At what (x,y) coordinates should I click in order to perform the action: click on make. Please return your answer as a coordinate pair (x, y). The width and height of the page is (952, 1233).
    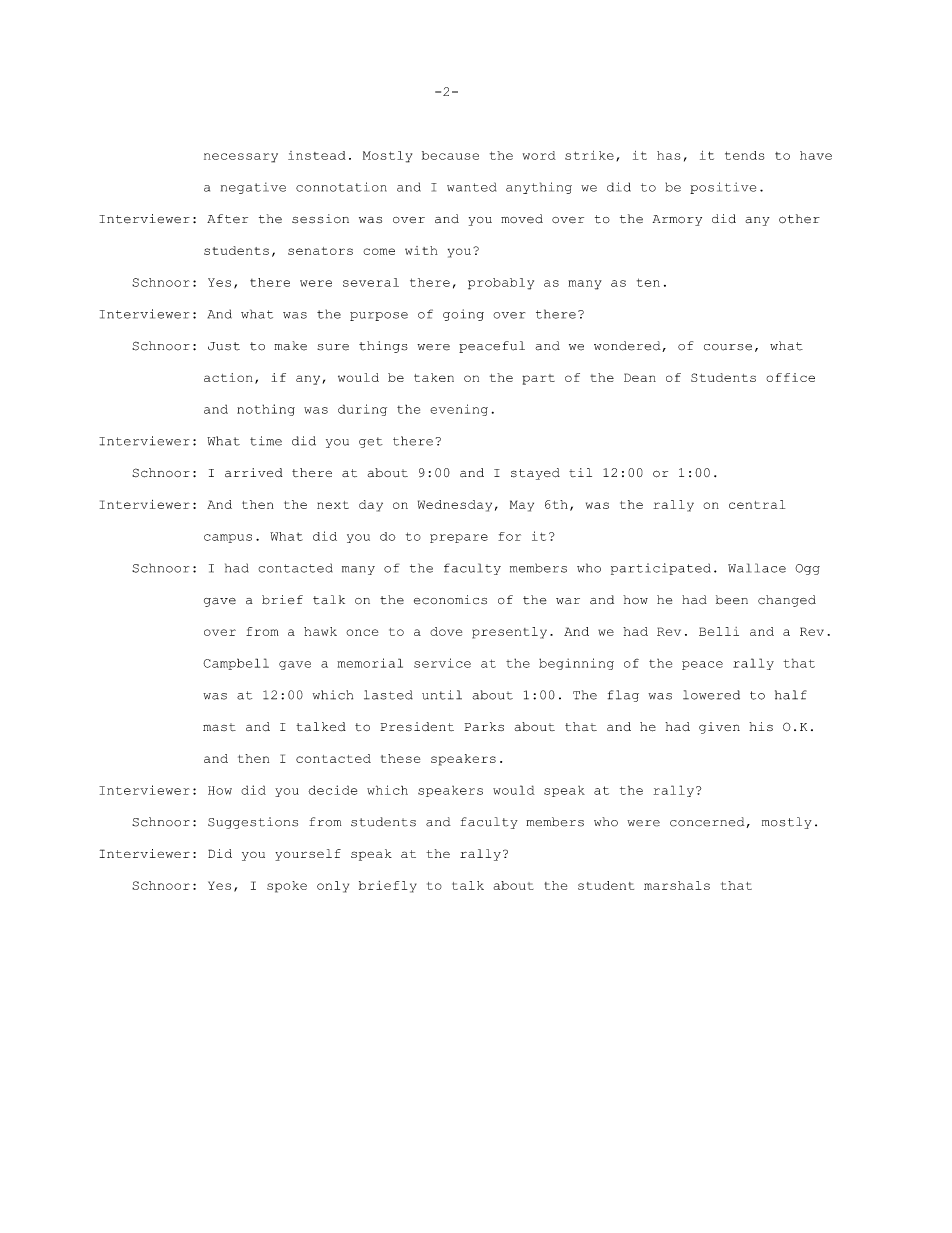
    Looking at the image, I should click on (290, 346).
